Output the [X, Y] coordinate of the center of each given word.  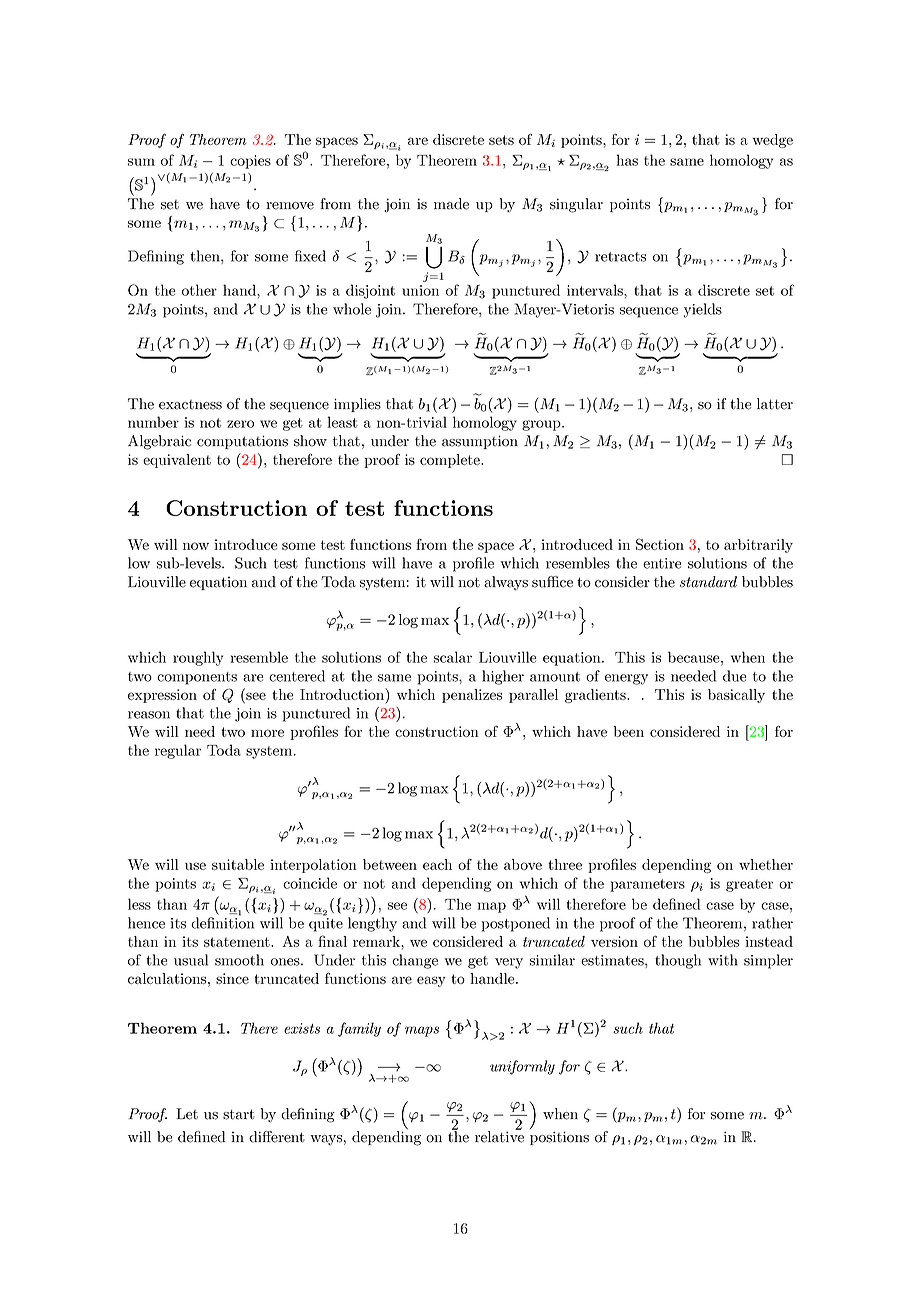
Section [660, 544]
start [239, 1114]
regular [178, 751]
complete [451, 461]
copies [250, 162]
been [628, 731]
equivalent [177, 461]
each [437, 864]
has [627, 160]
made [451, 204]
